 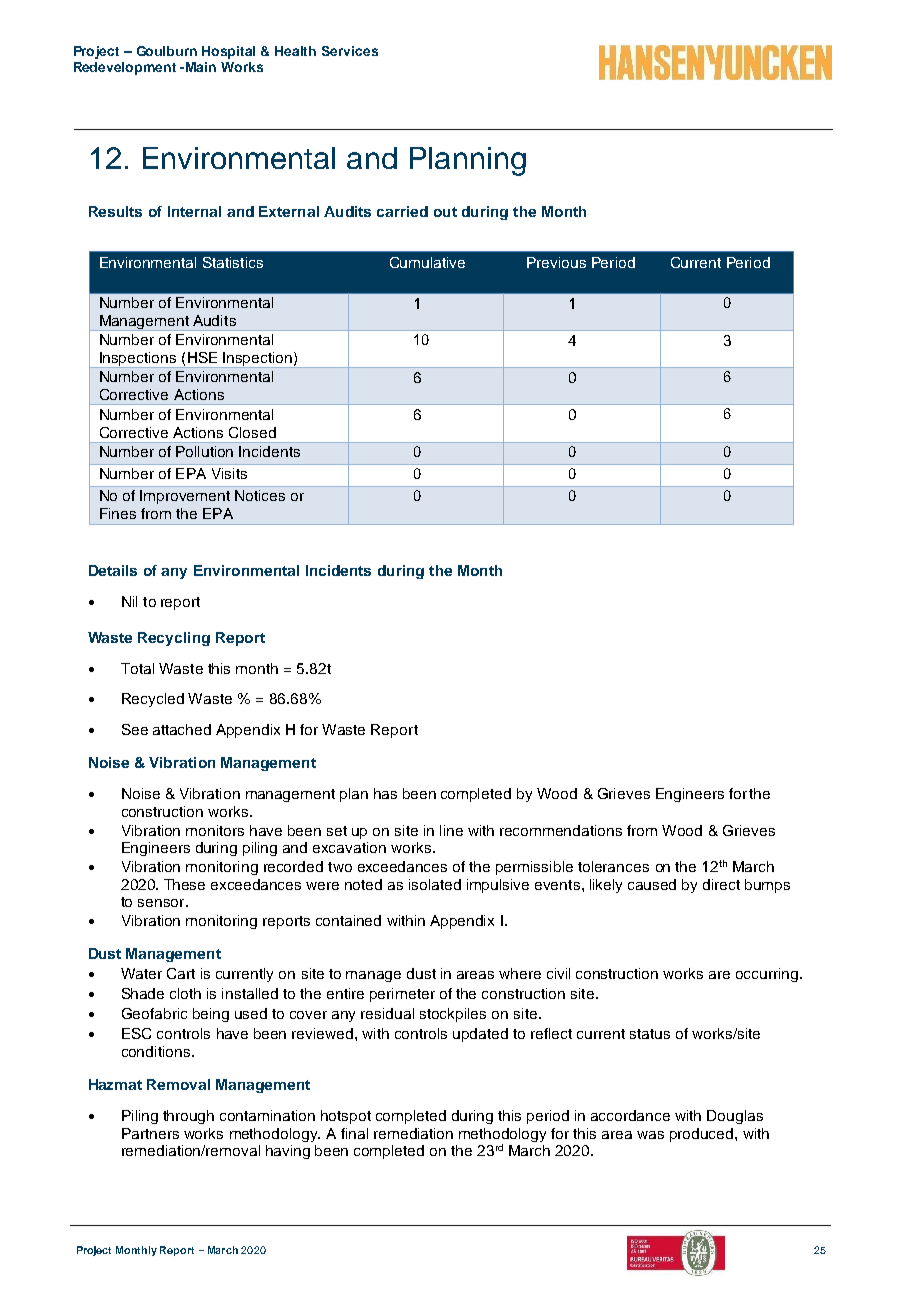 I want to click on Closed, so click(x=252, y=432).
